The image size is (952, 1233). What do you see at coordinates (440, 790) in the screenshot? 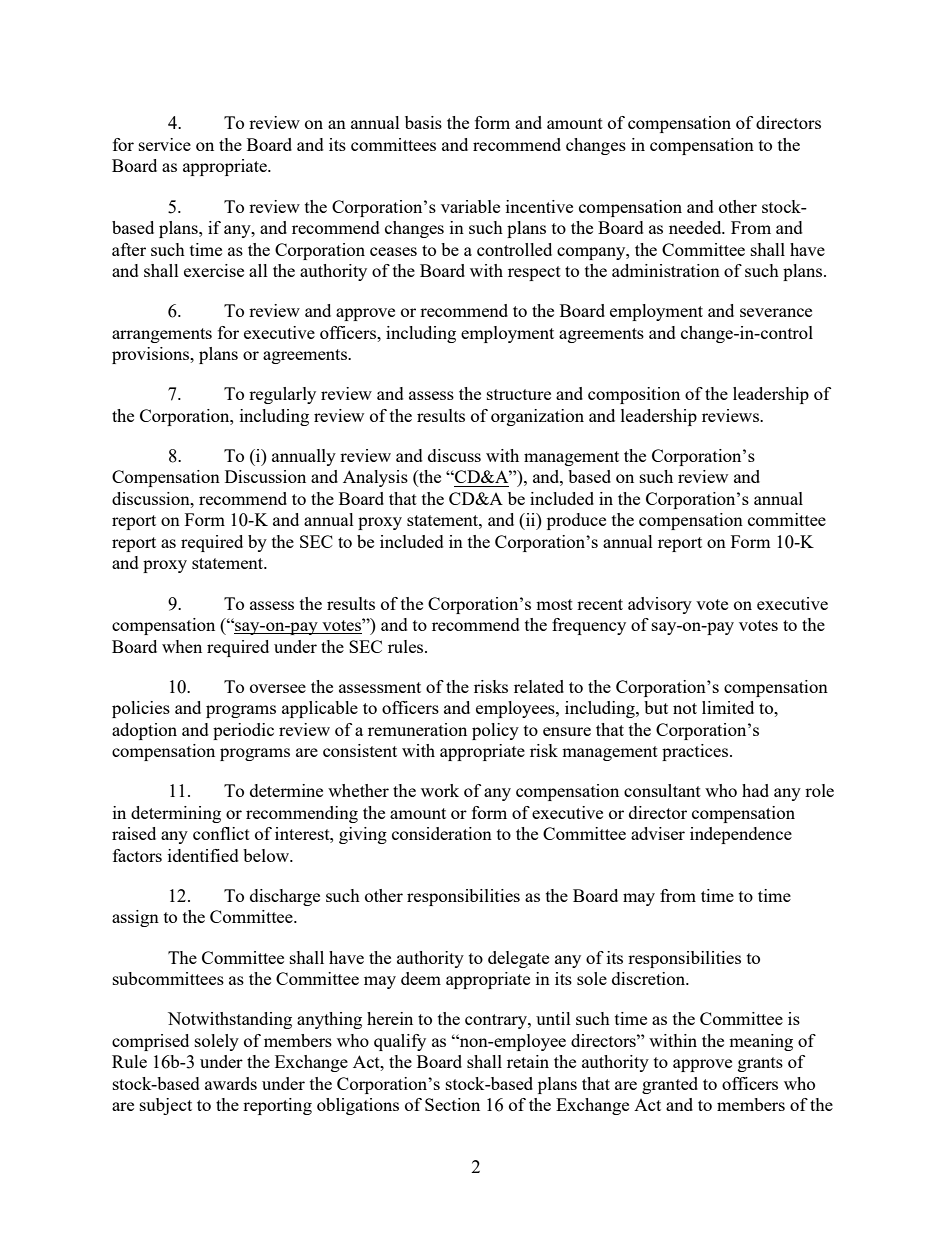
I see `work` at bounding box center [440, 790].
